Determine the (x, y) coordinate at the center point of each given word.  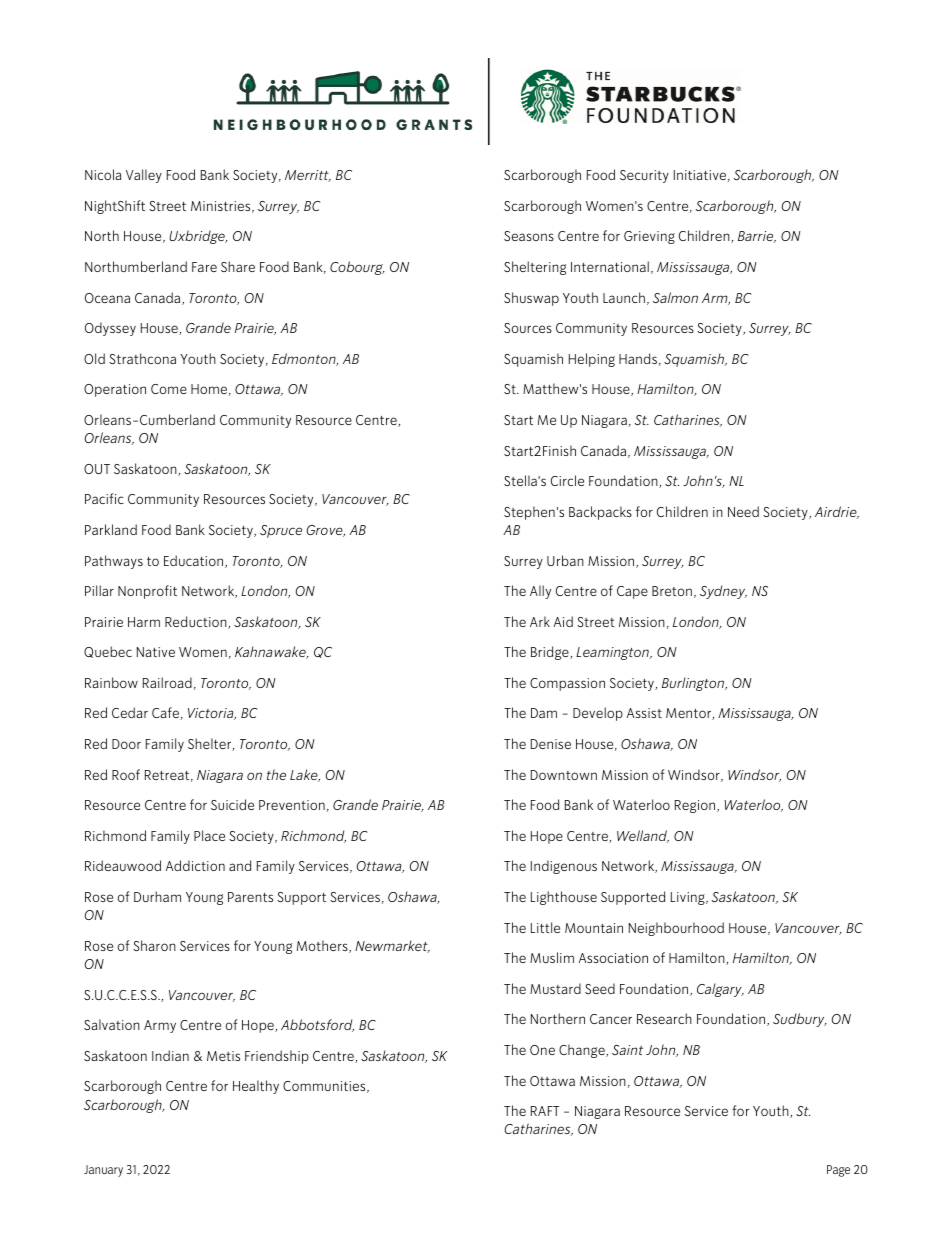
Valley (144, 176)
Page (838, 1171)
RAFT (545, 1111)
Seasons (529, 236)
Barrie (757, 237)
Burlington (694, 684)
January (103, 1171)
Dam (544, 713)
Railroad (167, 682)
